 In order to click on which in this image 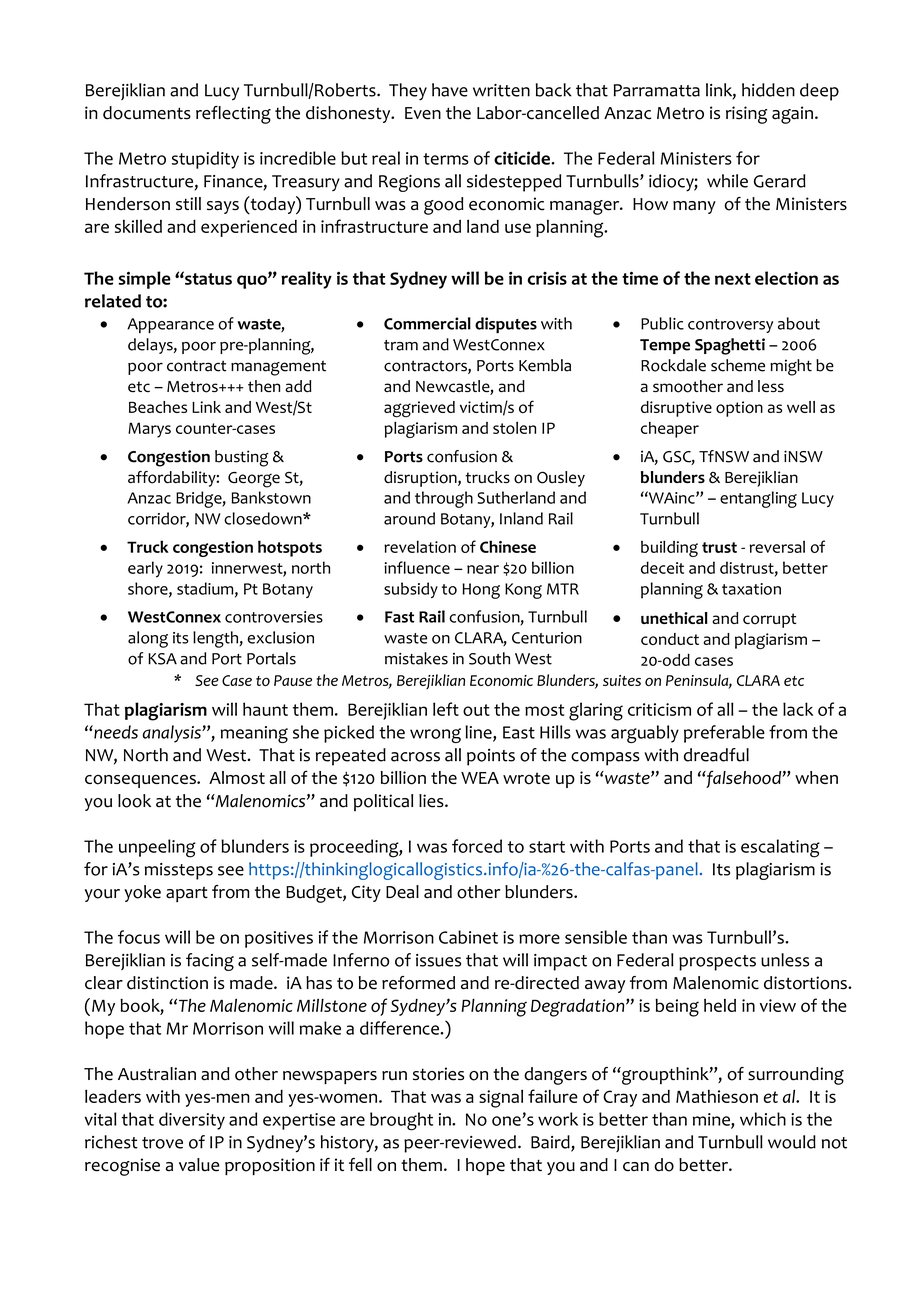, I will do `click(763, 1119)`.
